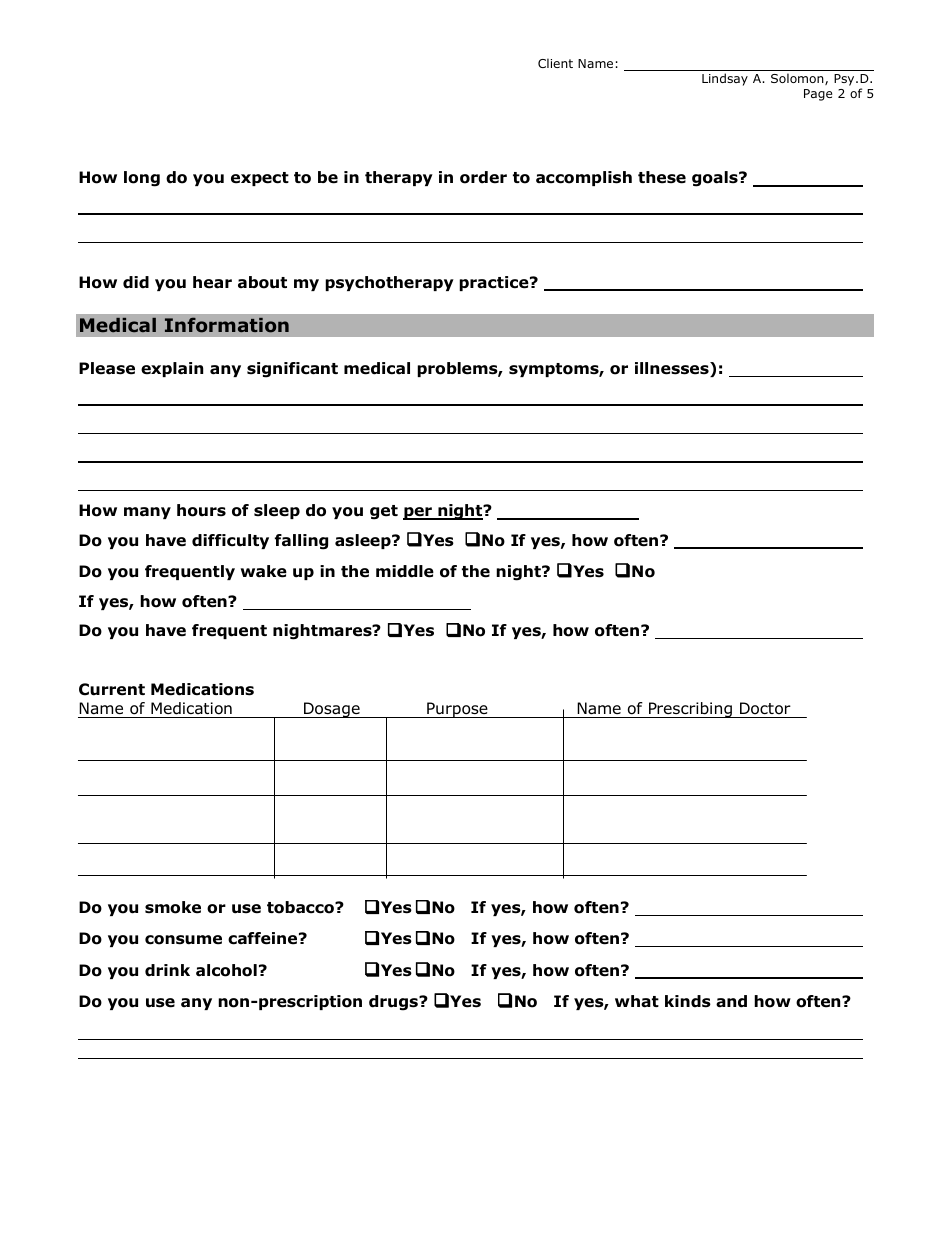 The image size is (952, 1233). Describe the element at coordinates (725, 79) in the screenshot. I see `Lindsay` at that location.
